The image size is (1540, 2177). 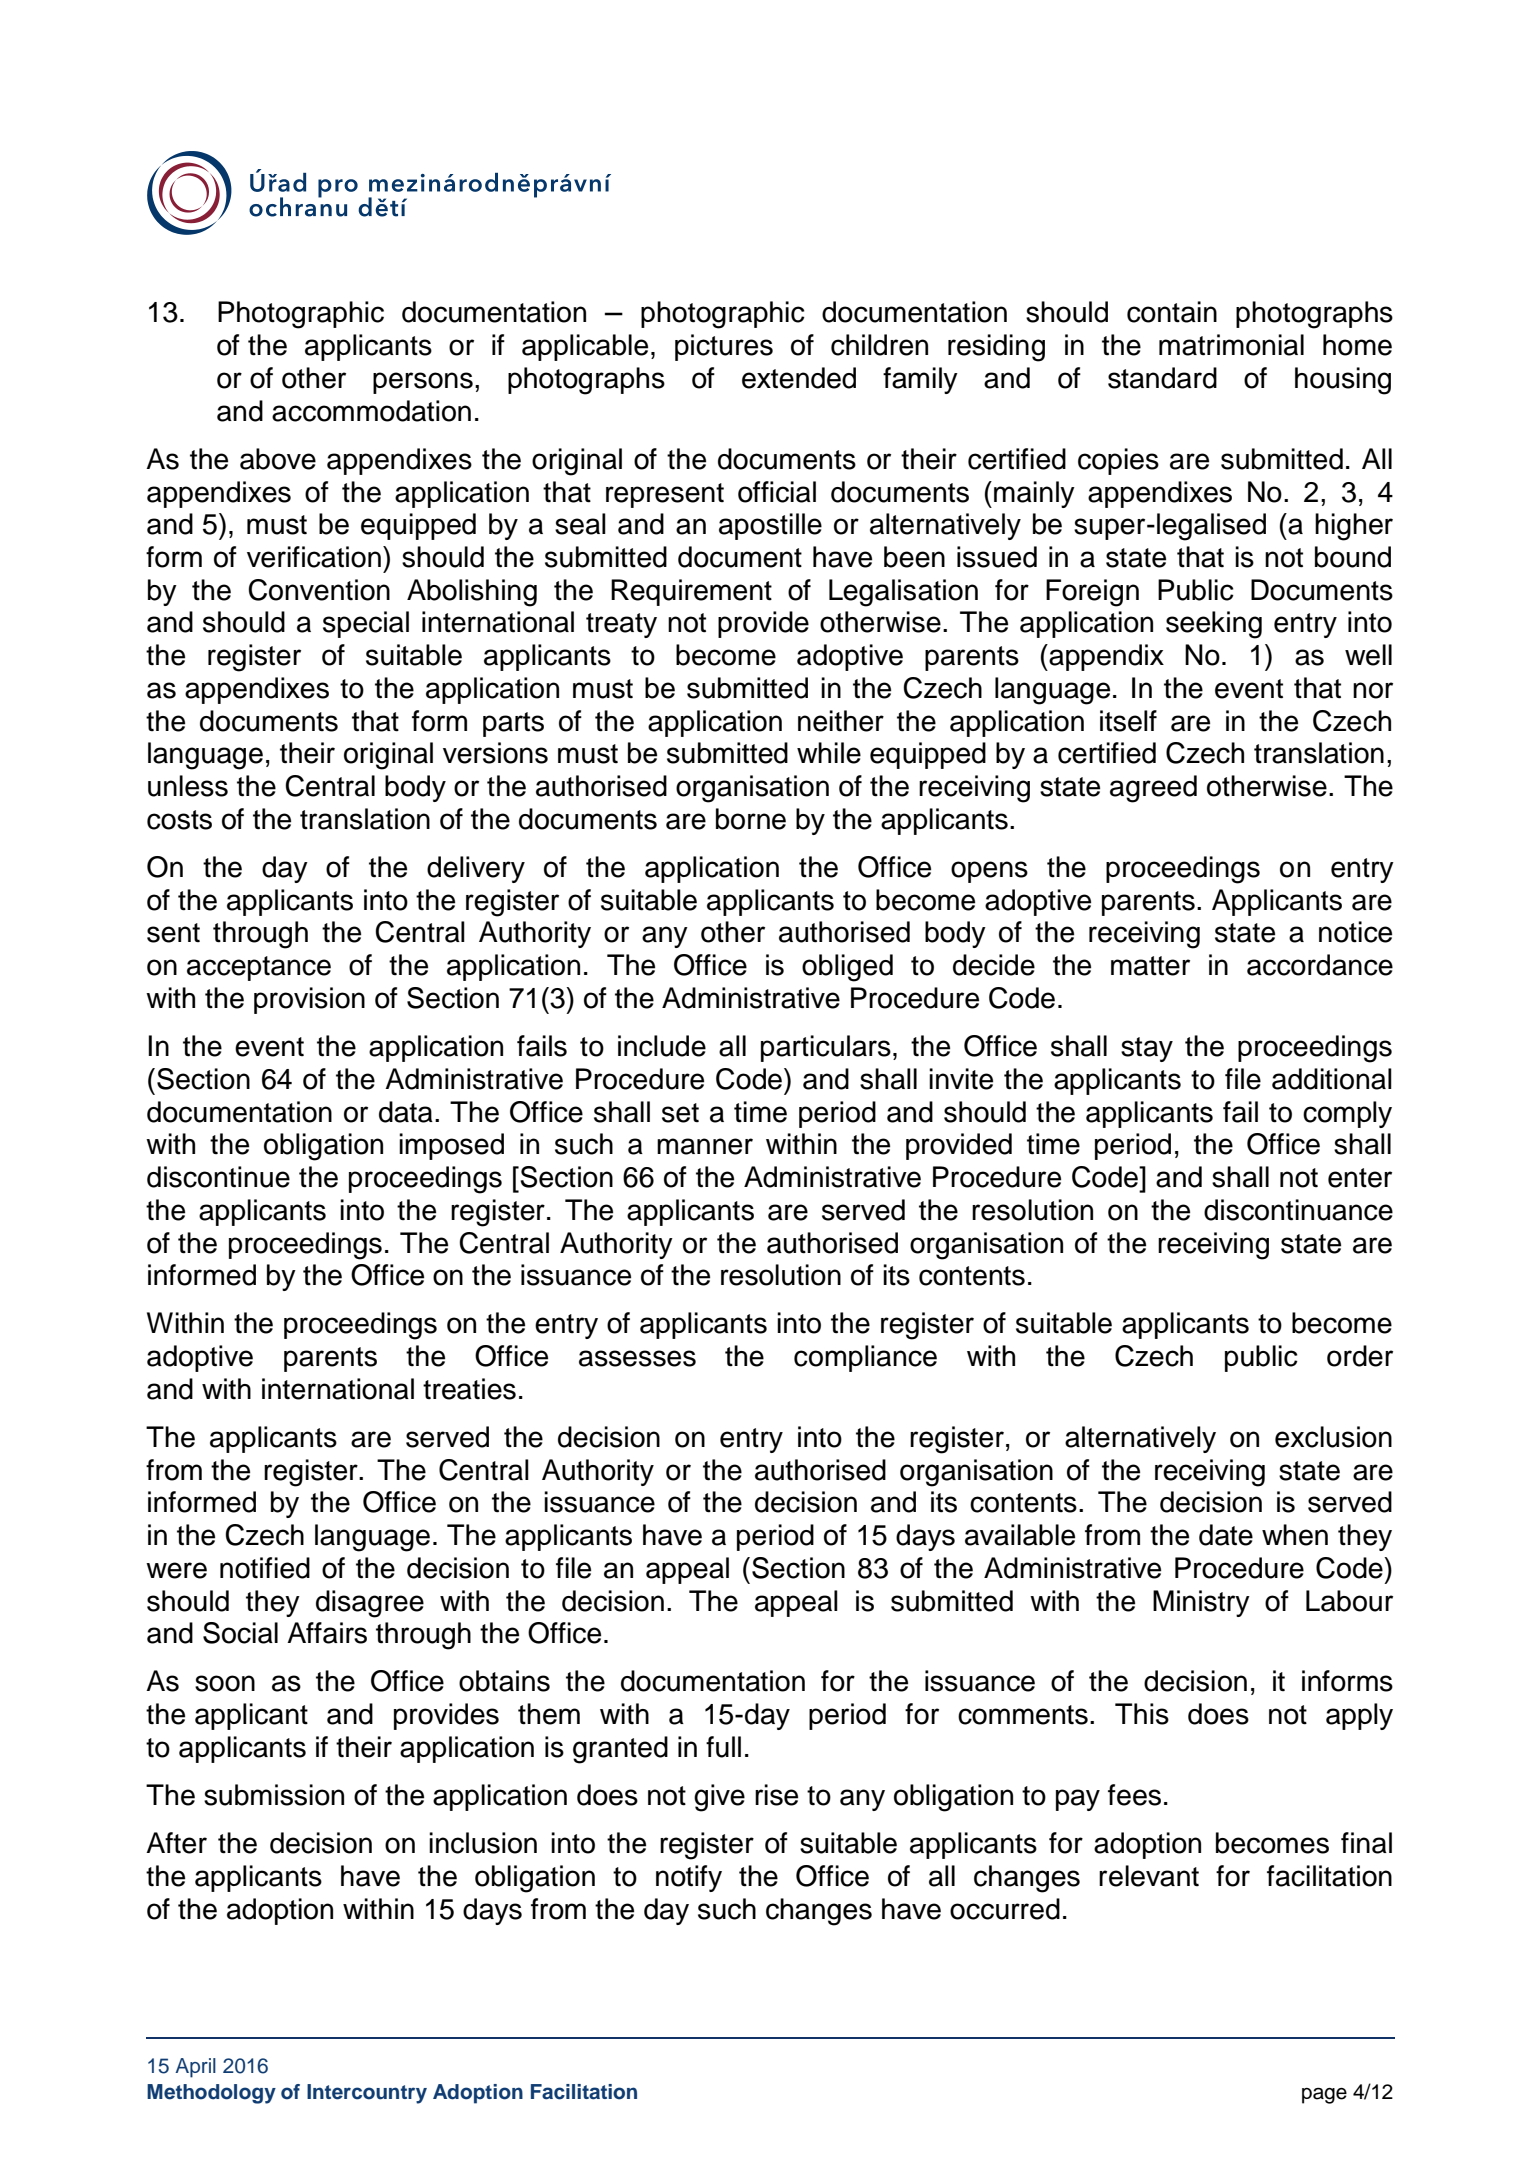 What do you see at coordinates (371, 411) in the screenshot?
I see `accommodation` at bounding box center [371, 411].
